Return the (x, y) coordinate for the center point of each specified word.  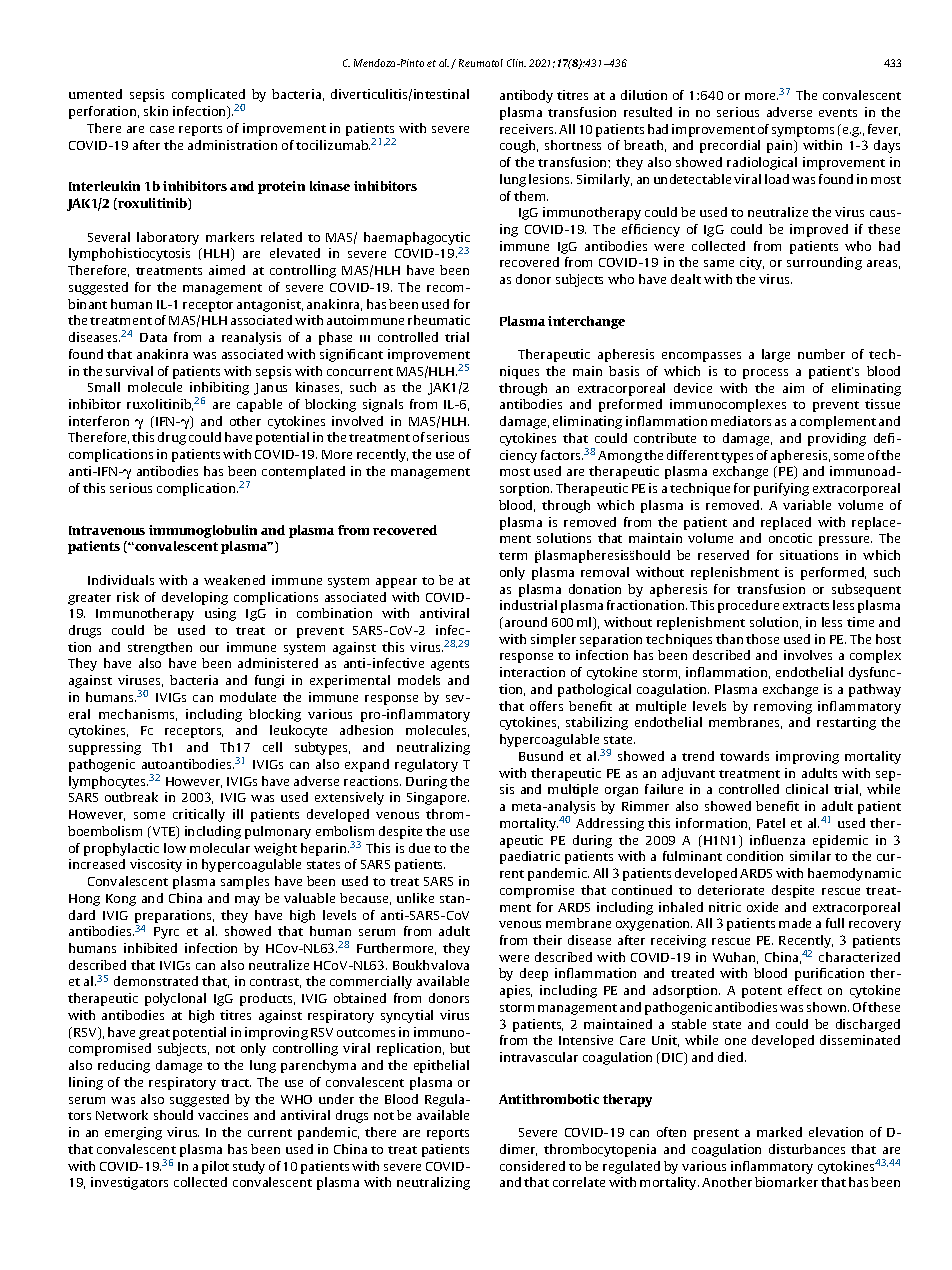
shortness (573, 145)
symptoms (803, 131)
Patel (771, 823)
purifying (781, 489)
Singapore (438, 798)
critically (199, 815)
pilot (215, 1167)
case (162, 129)
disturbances (807, 1149)
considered (532, 1166)
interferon (99, 421)
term (513, 556)
